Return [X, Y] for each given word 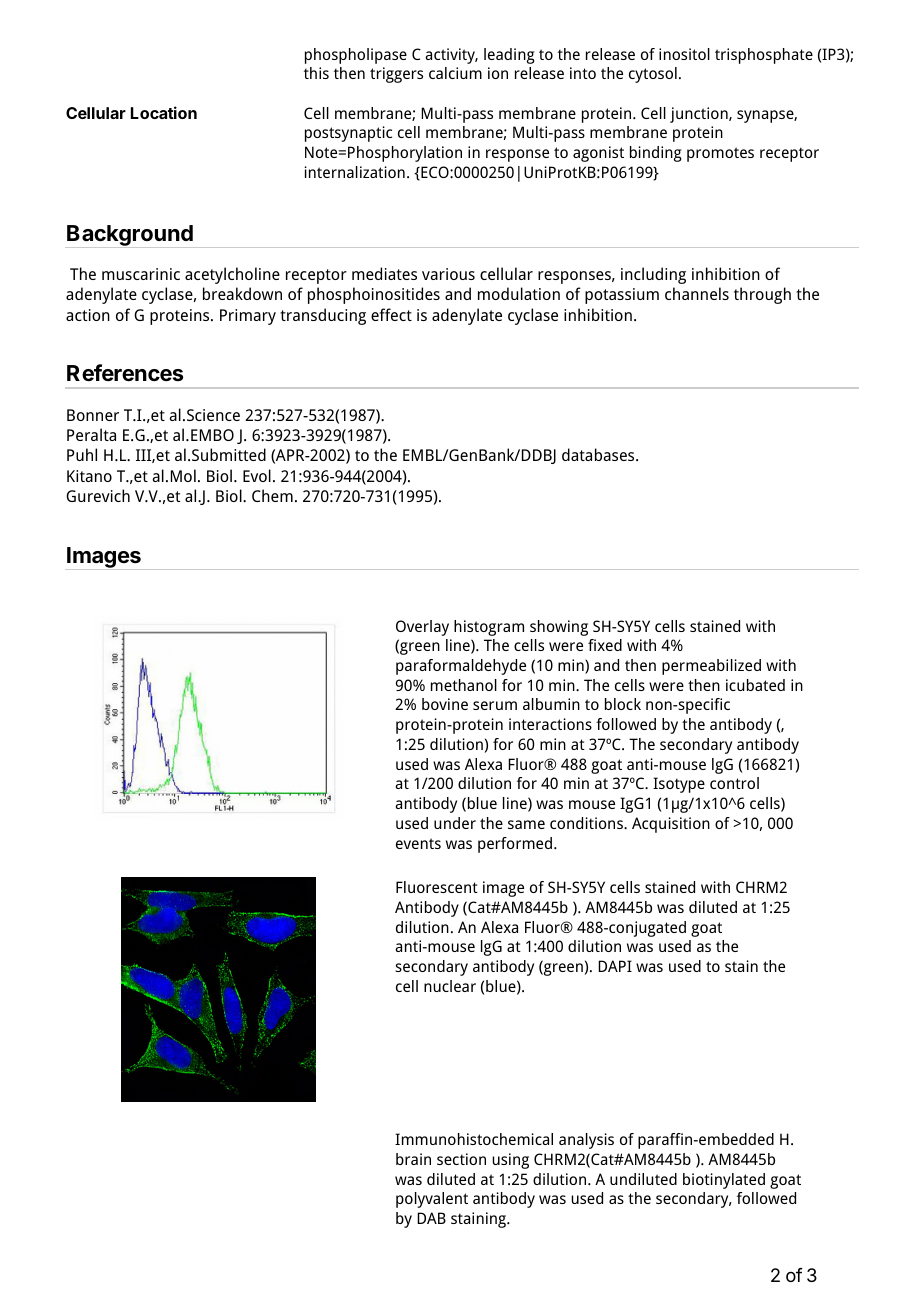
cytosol [653, 75]
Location [164, 112]
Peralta [91, 434]
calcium [455, 73]
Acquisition [671, 825]
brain [413, 1159]
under [455, 823]
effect [391, 314]
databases [599, 454]
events [418, 843]
